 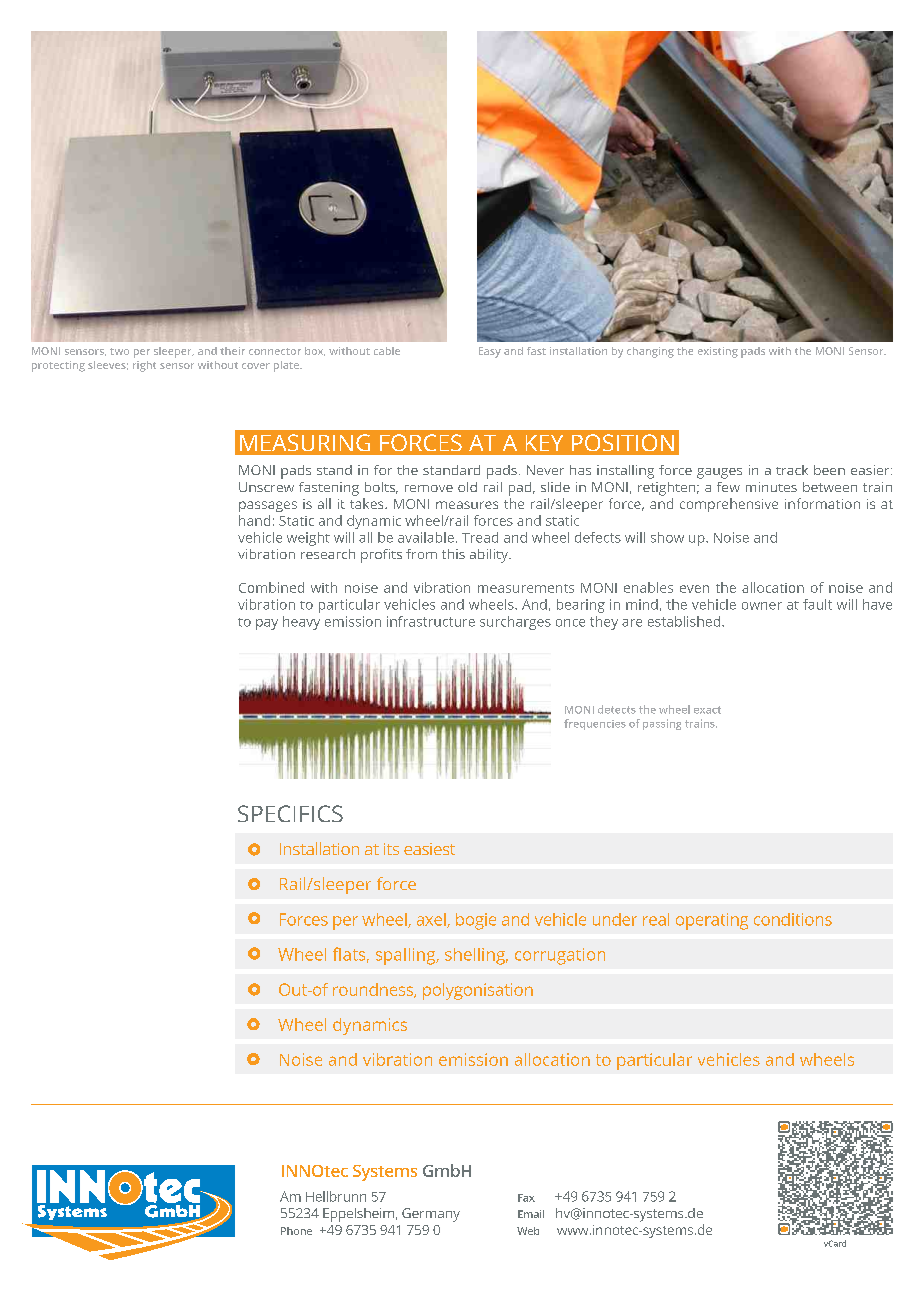 What do you see at coordinates (718, 352) in the screenshot?
I see `existing` at bounding box center [718, 352].
